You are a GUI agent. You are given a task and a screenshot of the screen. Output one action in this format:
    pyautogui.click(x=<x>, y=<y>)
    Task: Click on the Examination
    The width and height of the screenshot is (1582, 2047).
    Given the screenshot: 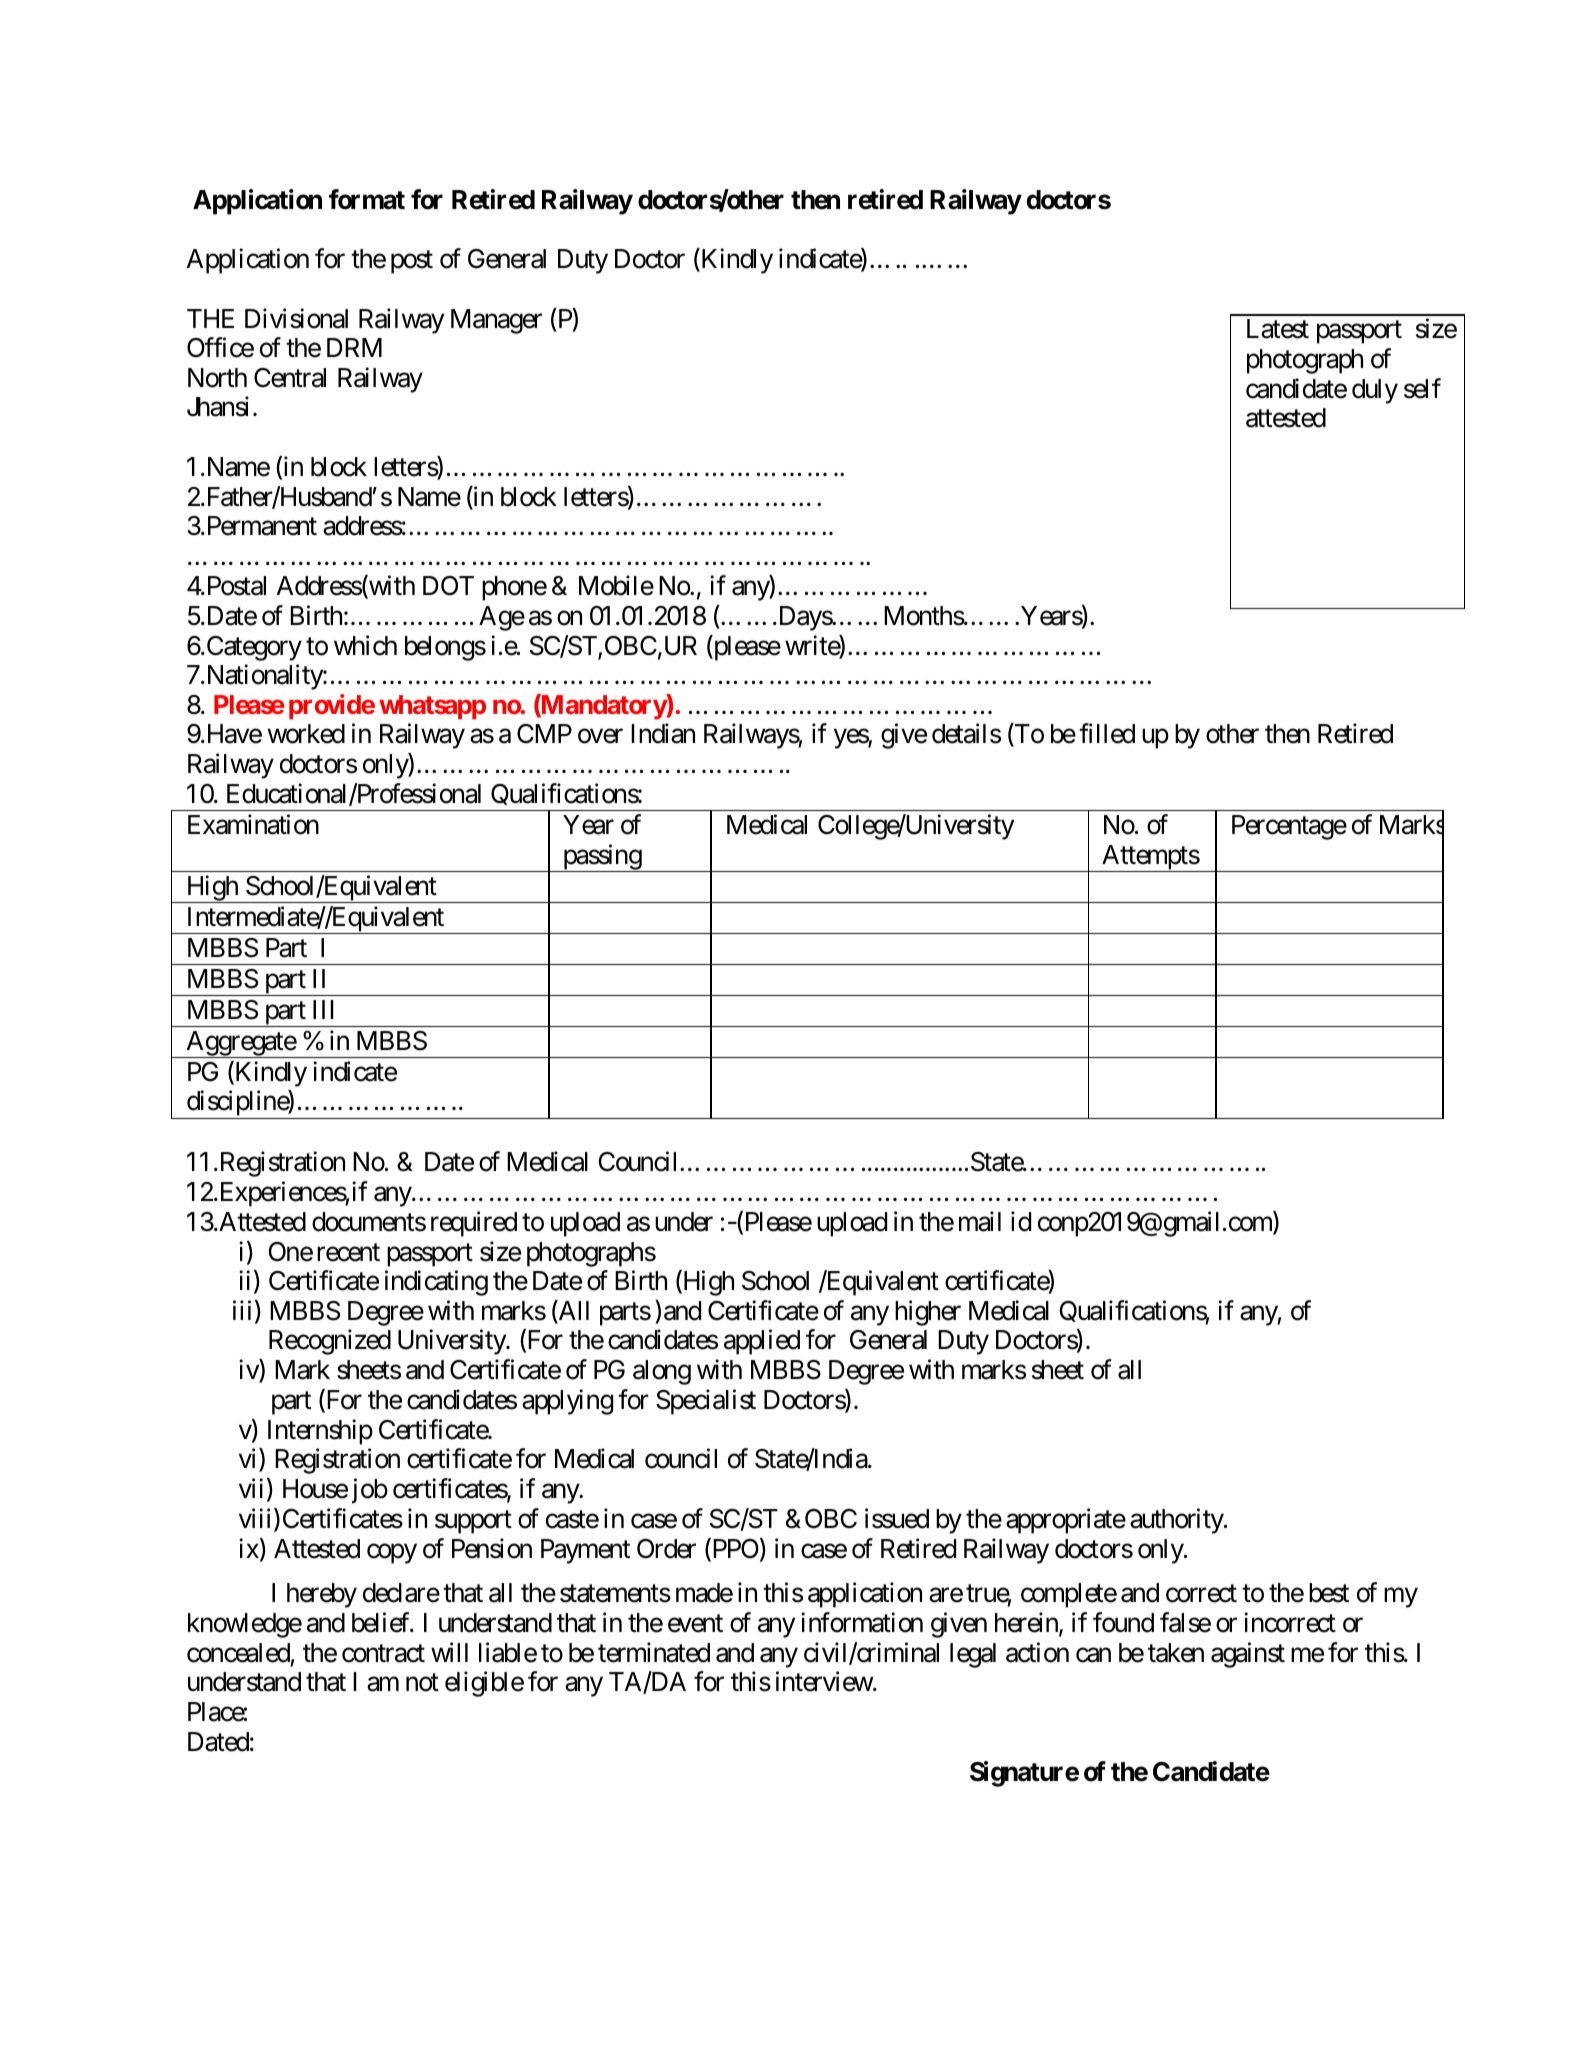 What is the action you would take?
    pyautogui.click(x=253, y=824)
